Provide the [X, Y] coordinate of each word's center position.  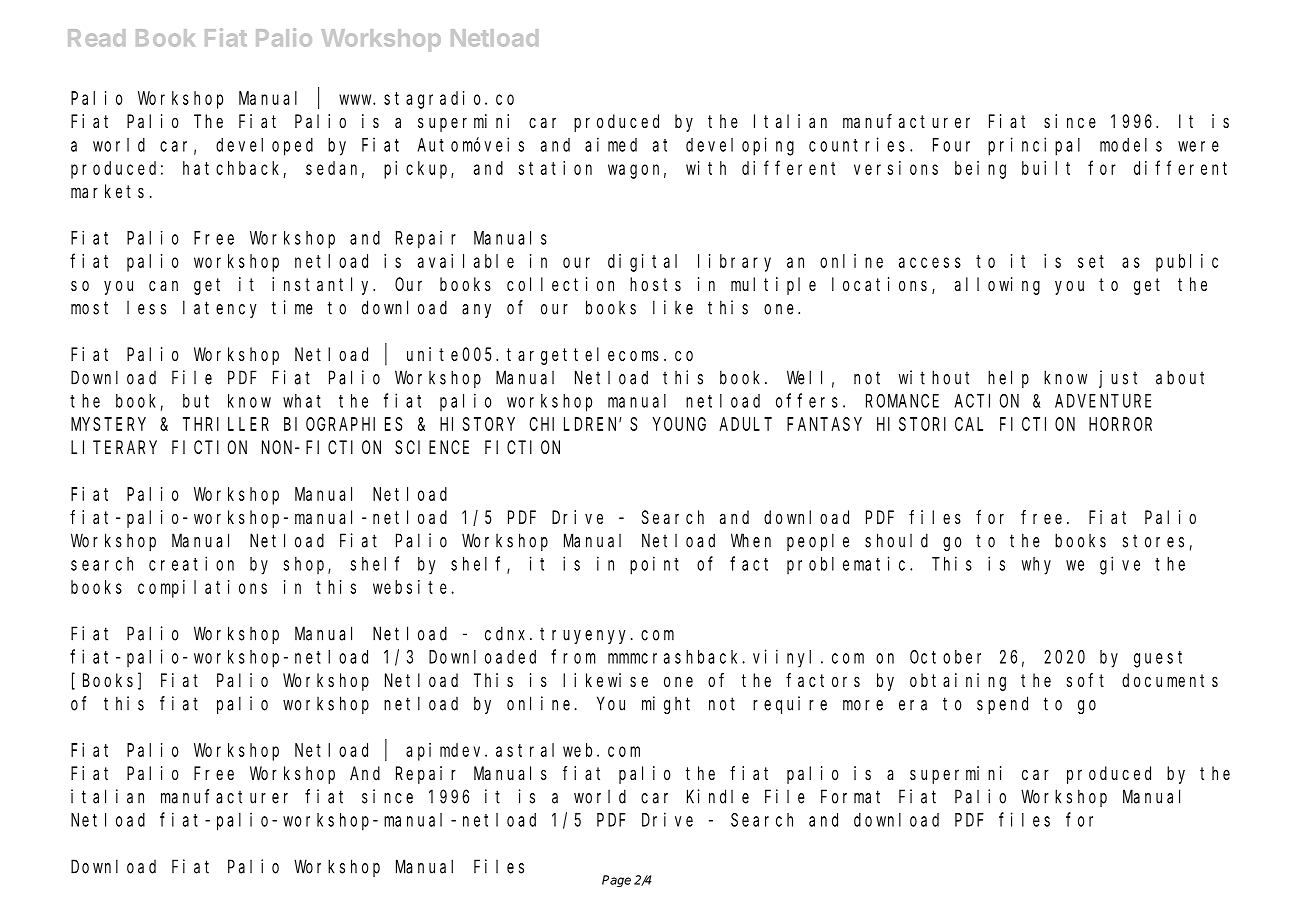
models [1131, 145]
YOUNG [679, 424]
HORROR [1120, 424]
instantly [323, 286]
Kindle [718, 796]
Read [96, 38]
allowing [997, 286]
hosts [655, 284]
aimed [611, 144]
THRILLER [226, 424]
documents [1170, 680]
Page [616, 881]
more [863, 705]
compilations [202, 589]
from [573, 656]
